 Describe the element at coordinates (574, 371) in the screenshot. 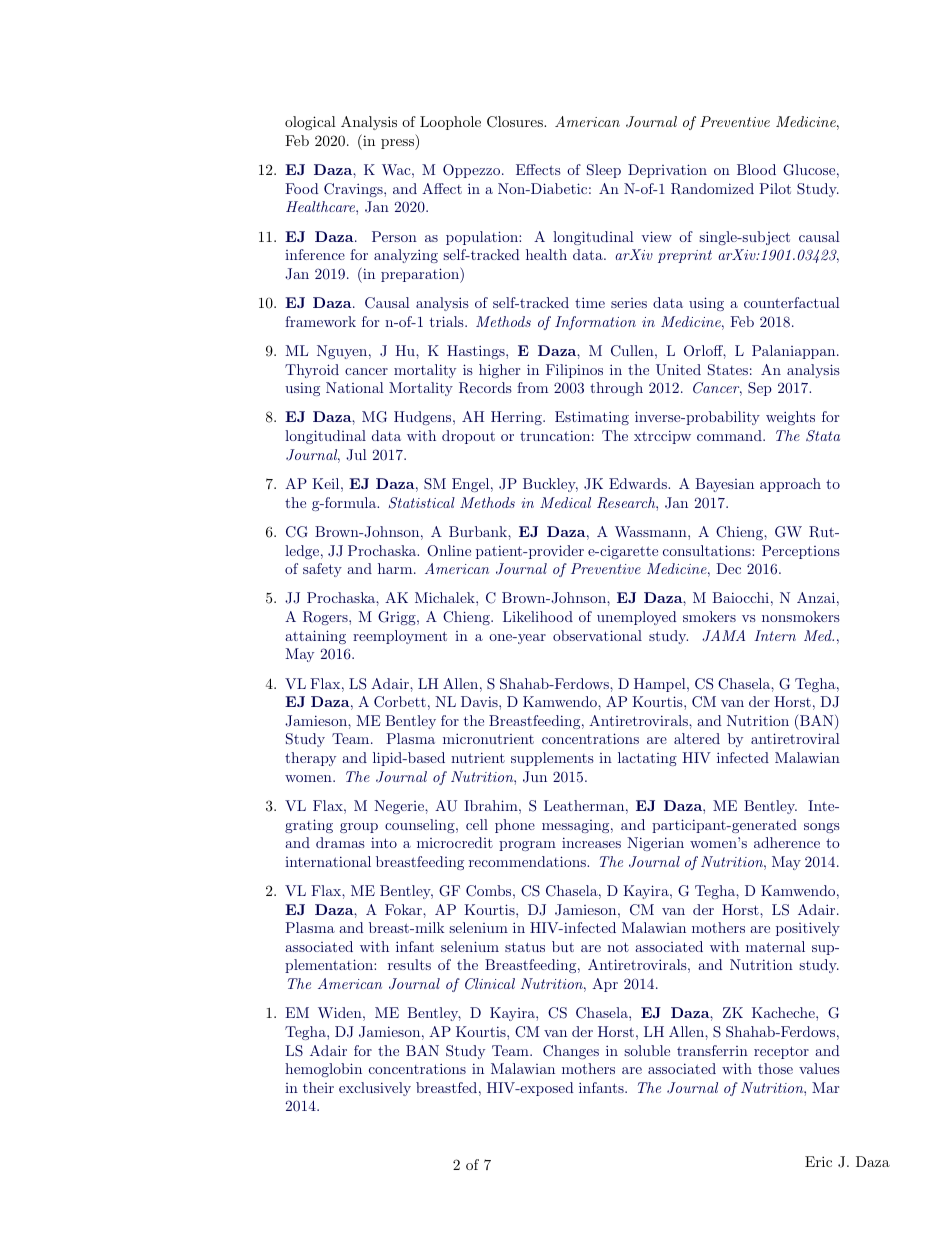

I see `Filipinos` at that location.
